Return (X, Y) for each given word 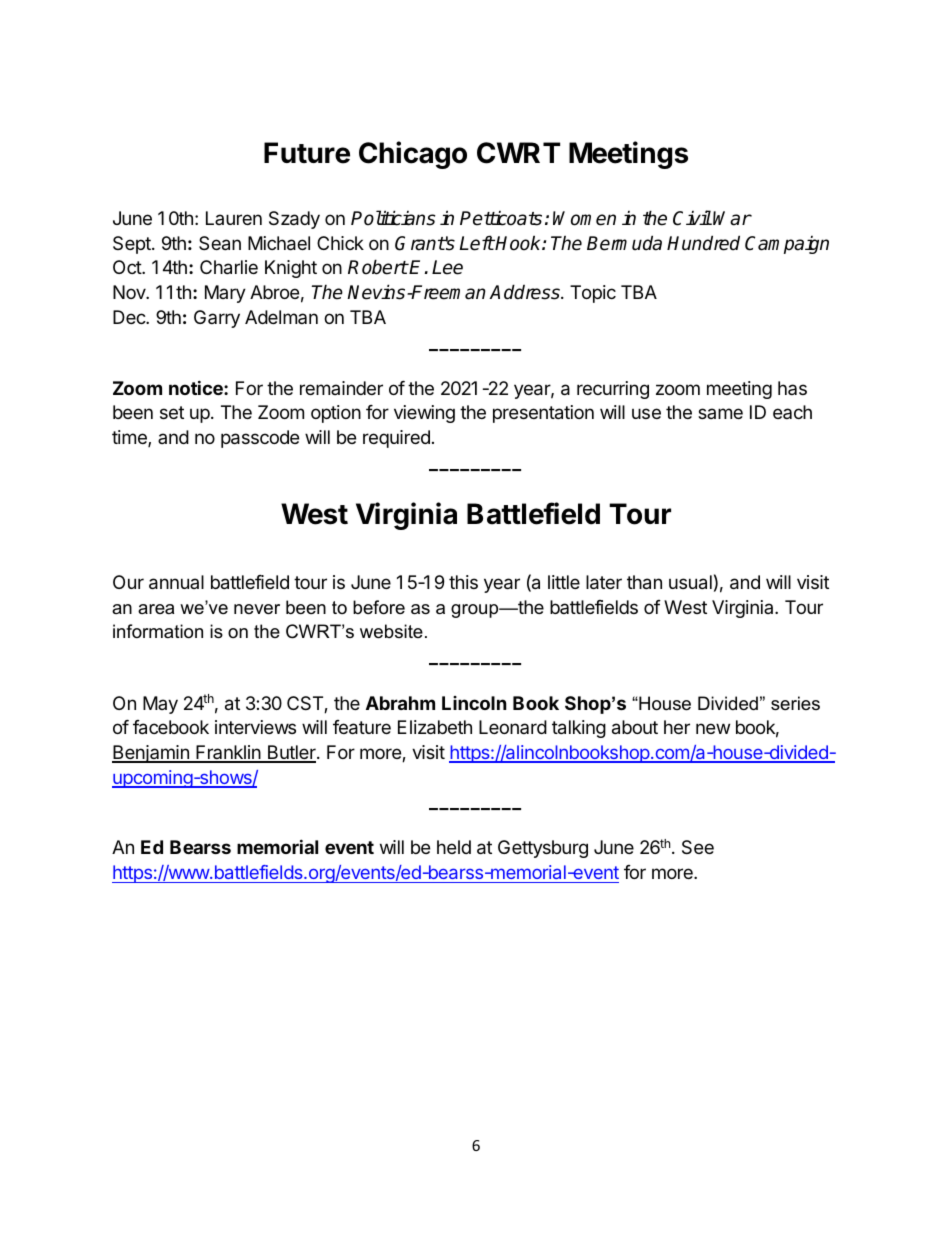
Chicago (413, 155)
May (160, 705)
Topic (593, 294)
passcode (260, 439)
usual (690, 582)
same (720, 413)
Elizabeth (435, 727)
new (713, 728)
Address (525, 292)
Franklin (228, 753)
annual (176, 582)
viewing (424, 414)
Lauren (234, 218)
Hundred (703, 243)
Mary (225, 294)
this (463, 582)
